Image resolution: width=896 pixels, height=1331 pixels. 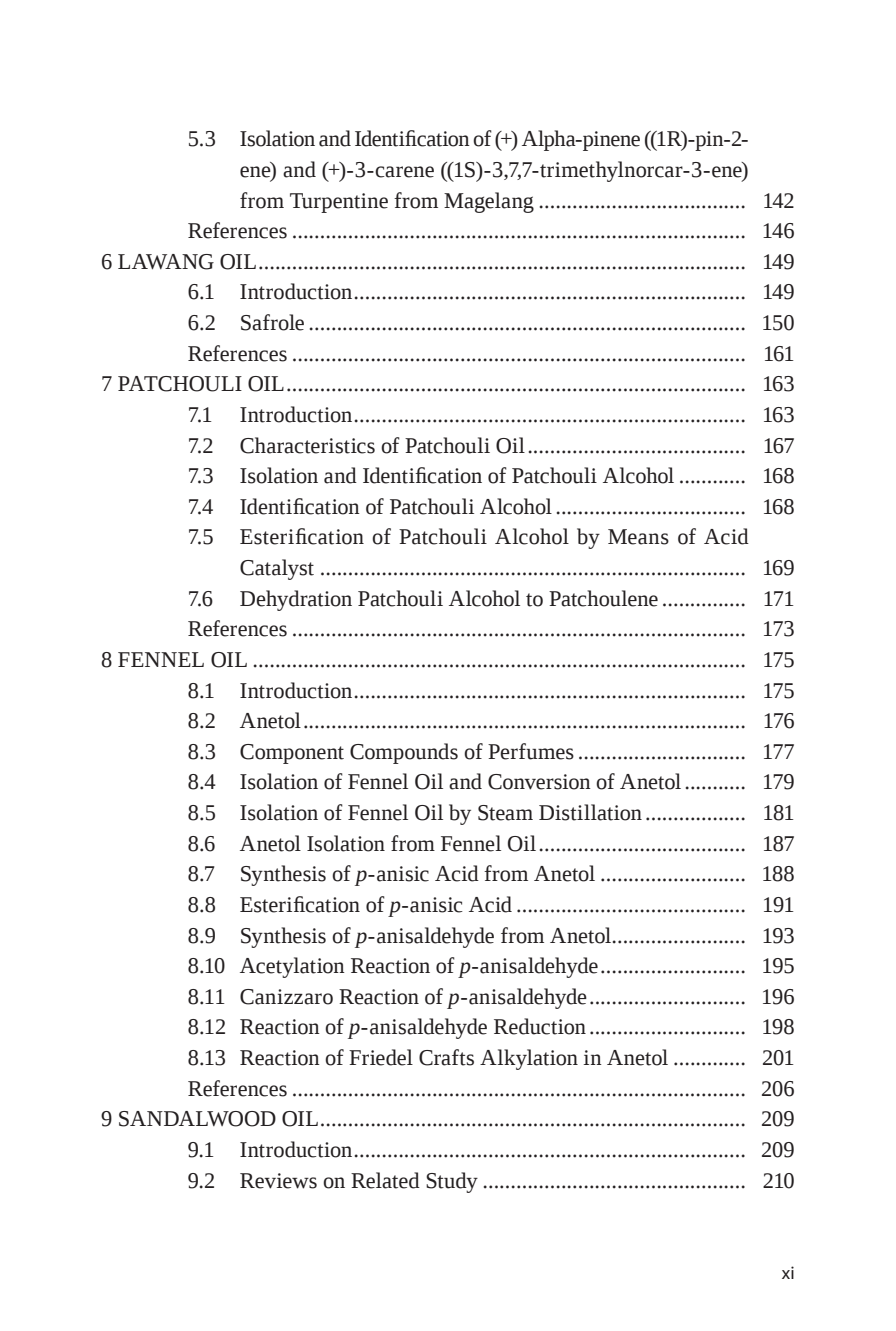 I want to click on LAWANG, so click(x=166, y=262).
